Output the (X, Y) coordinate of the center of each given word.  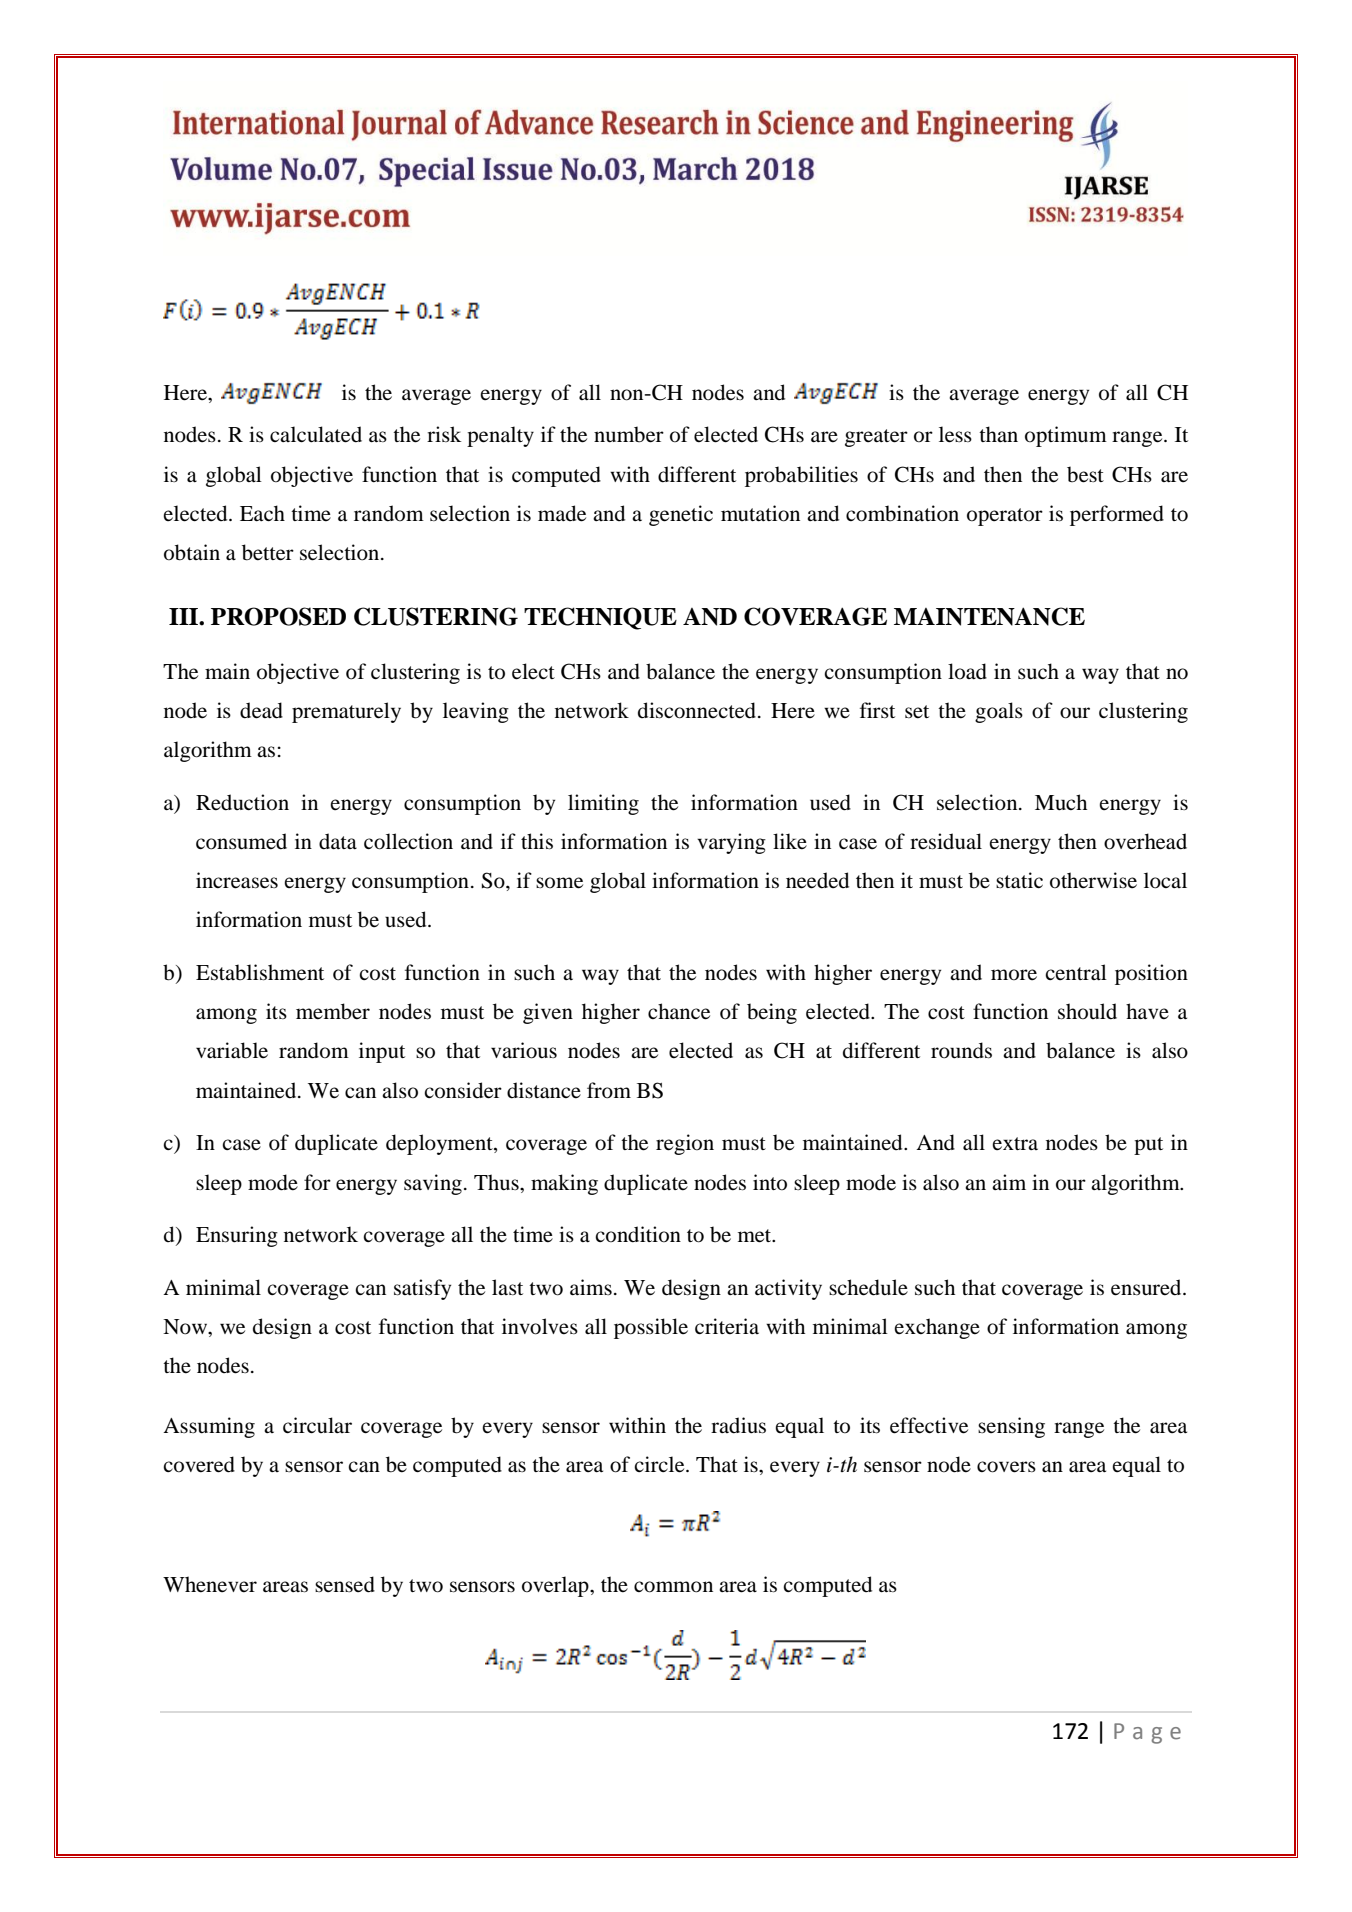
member (333, 1011)
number (629, 434)
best (1085, 474)
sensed (345, 1584)
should (1087, 1011)
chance (679, 1011)
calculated (316, 434)
